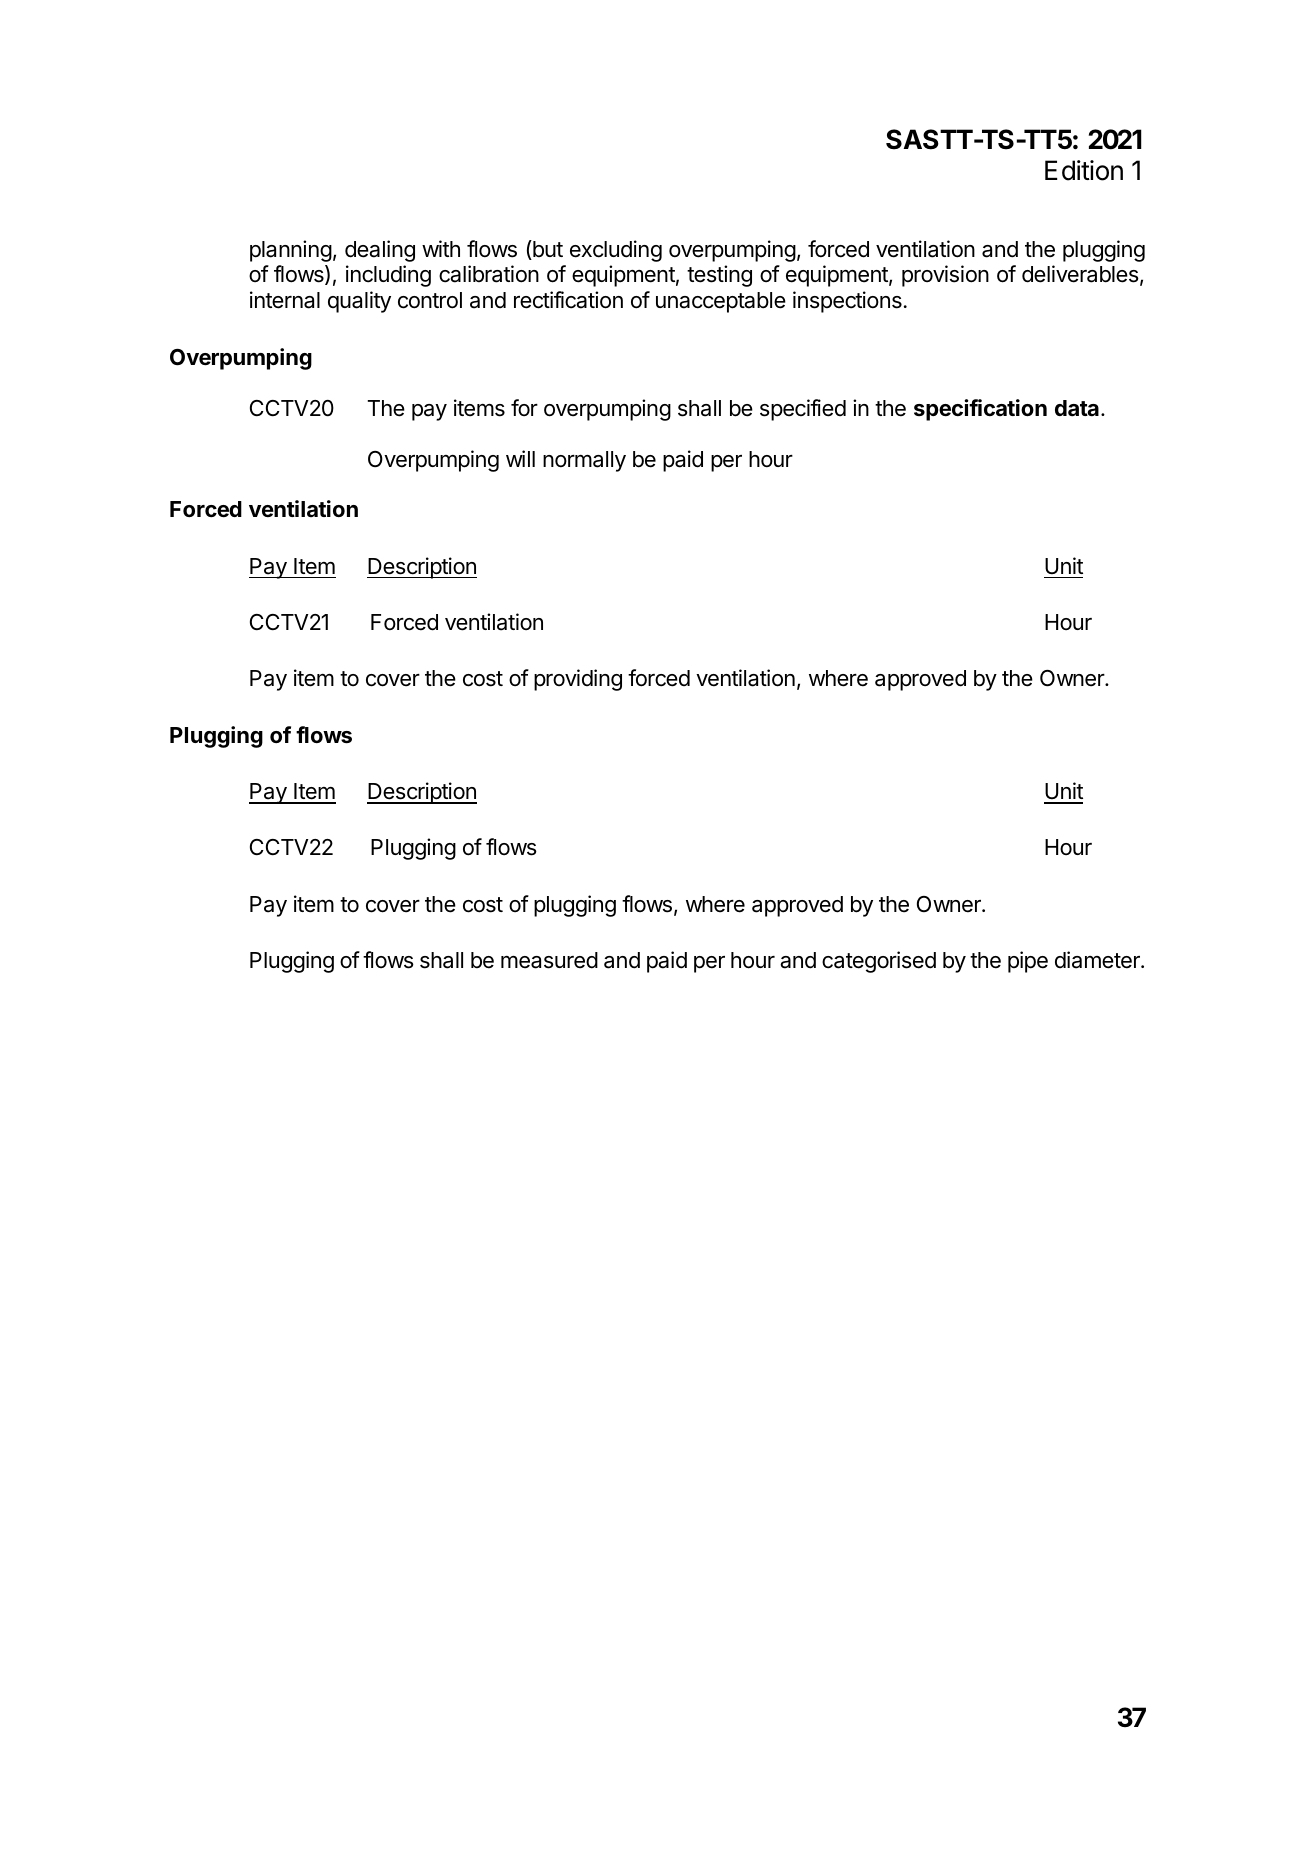 The height and width of the page is (1858, 1315). I want to click on measured, so click(549, 960).
